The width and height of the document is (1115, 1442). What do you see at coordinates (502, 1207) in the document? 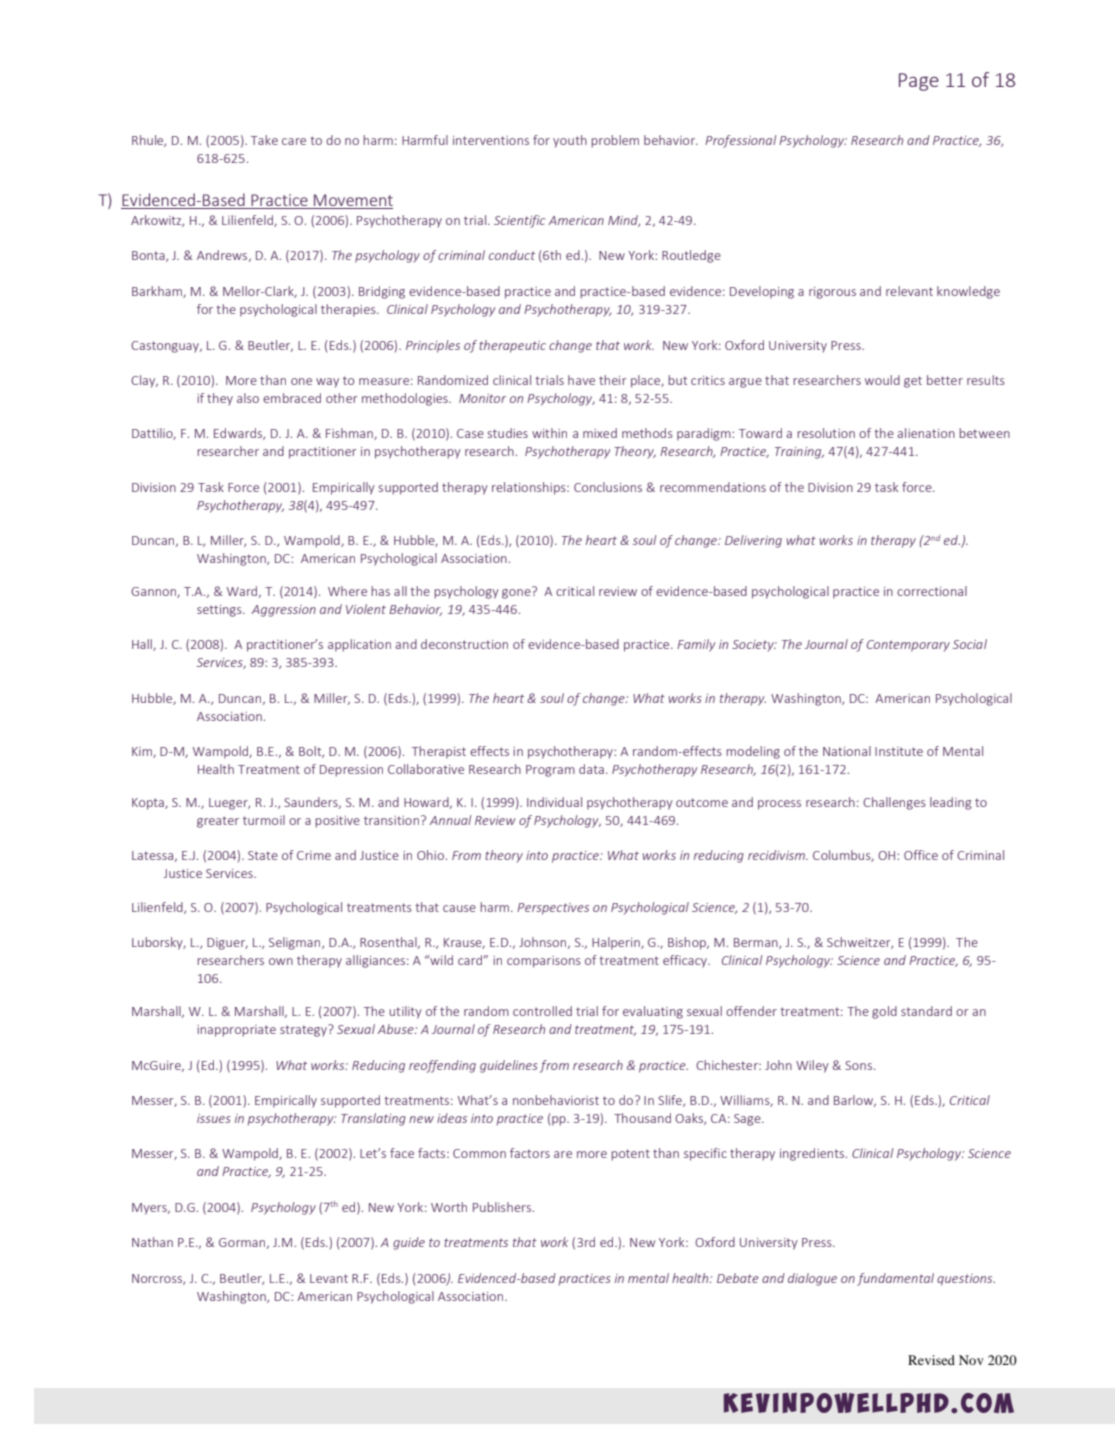
I see `Publishers` at bounding box center [502, 1207].
